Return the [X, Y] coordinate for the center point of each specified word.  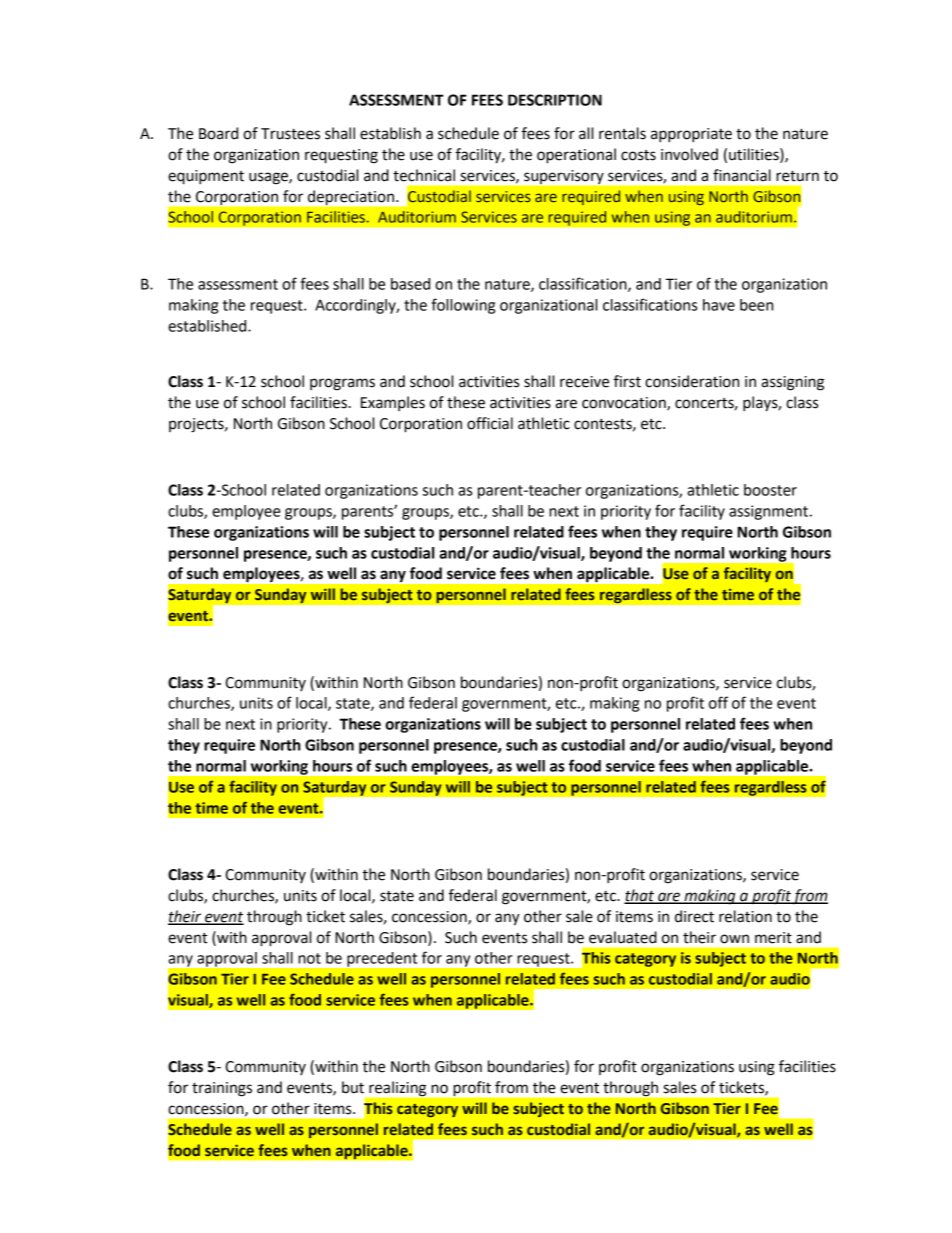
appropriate [691, 135]
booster [770, 490]
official [490, 423]
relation [745, 916]
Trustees [290, 134]
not [309, 958]
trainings [222, 1089]
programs [342, 384]
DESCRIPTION [555, 100]
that [640, 896]
